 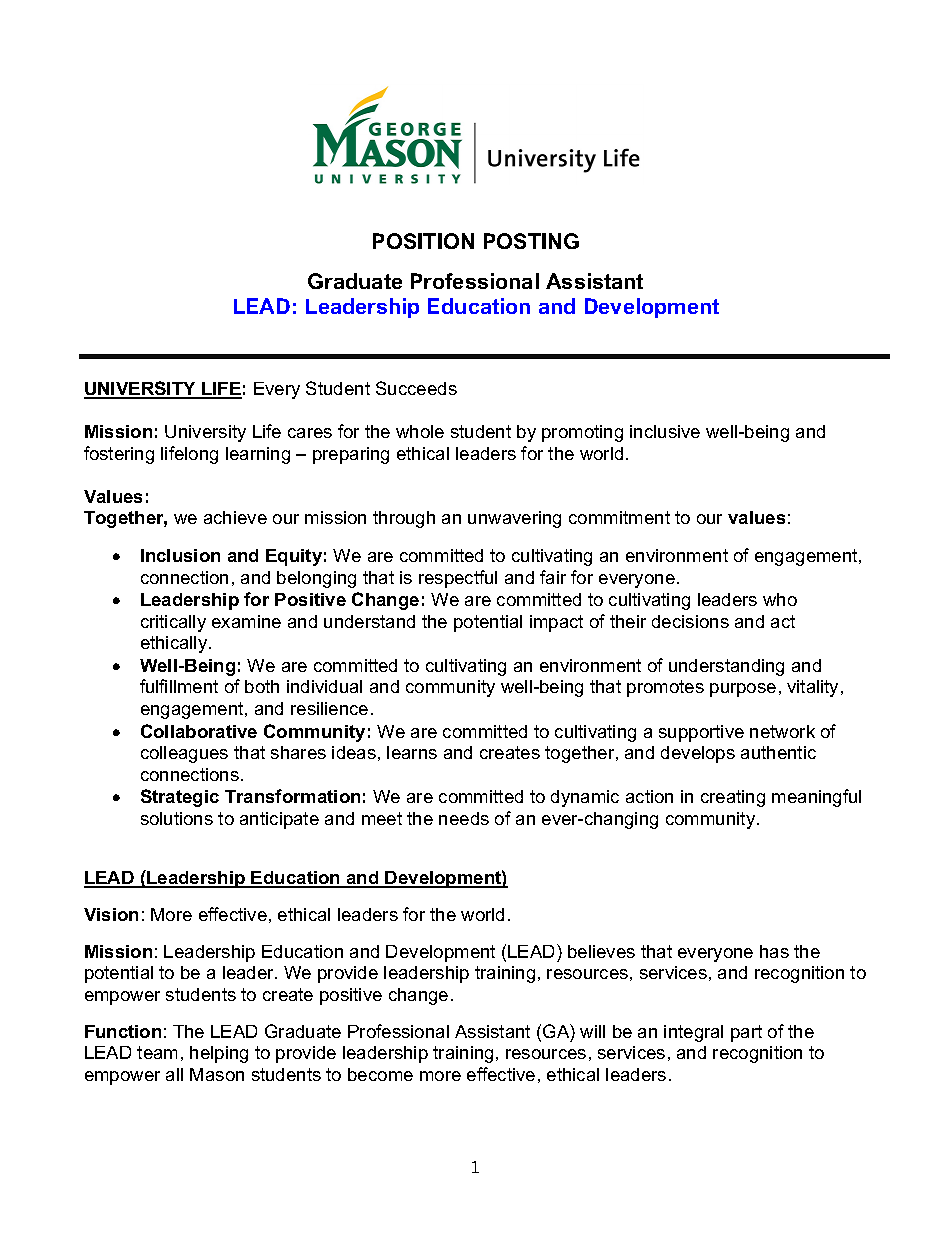 I want to click on POSTING, so click(x=531, y=241).
